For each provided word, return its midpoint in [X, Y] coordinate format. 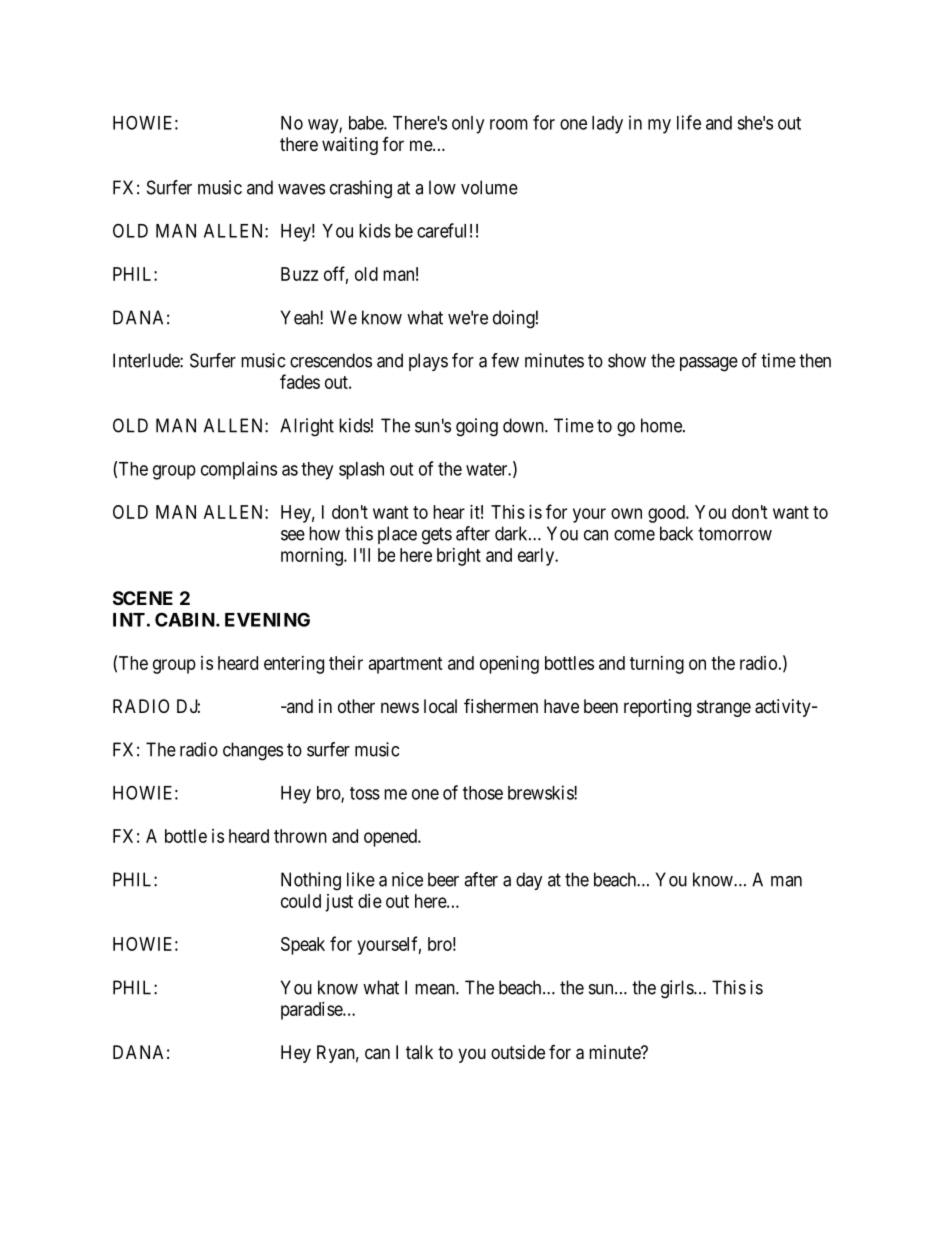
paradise [312, 1011]
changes [253, 751]
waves [301, 189]
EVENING [267, 619]
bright [459, 557]
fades [300, 381]
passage [709, 364]
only [468, 125]
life [689, 122]
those [483, 793]
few [505, 360]
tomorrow [735, 534]
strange [724, 708]
